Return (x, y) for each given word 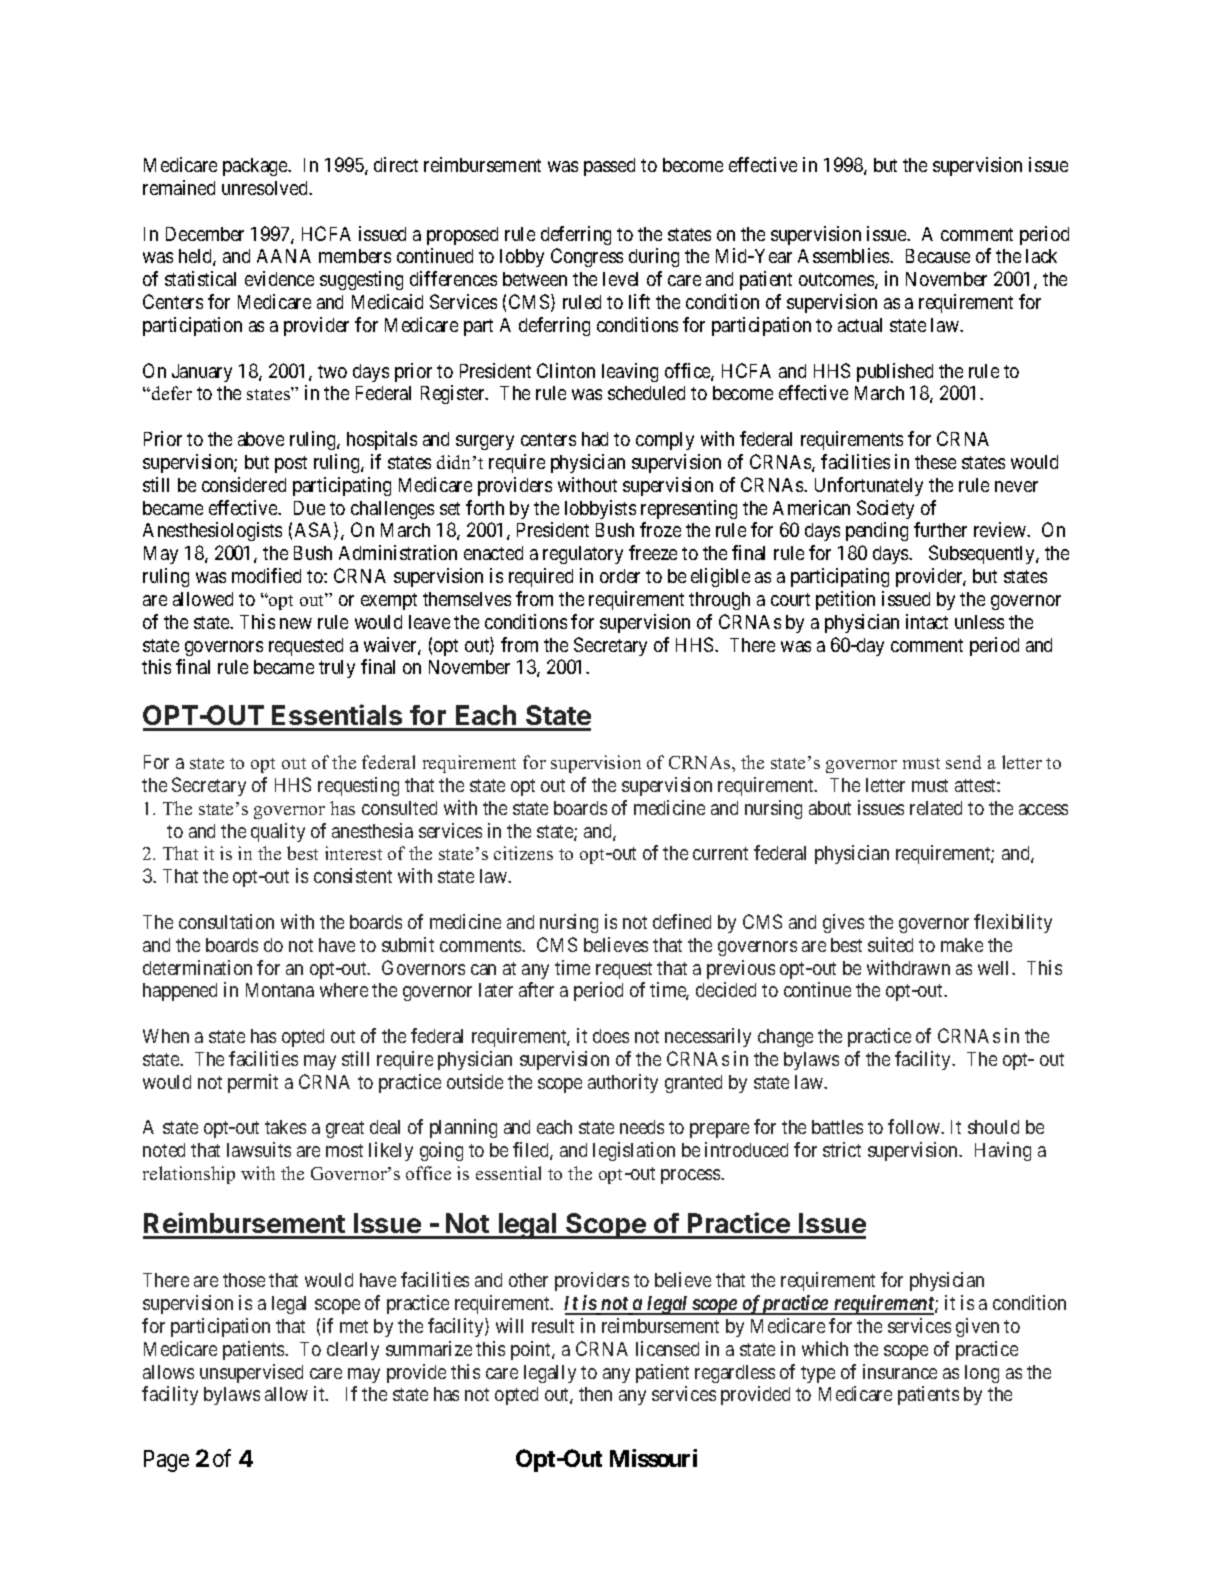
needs (642, 1127)
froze (660, 529)
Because (938, 256)
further (940, 529)
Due (309, 508)
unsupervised (251, 1373)
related (936, 808)
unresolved (266, 188)
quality (278, 832)
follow (915, 1126)
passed (609, 167)
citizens (523, 853)
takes (285, 1127)
